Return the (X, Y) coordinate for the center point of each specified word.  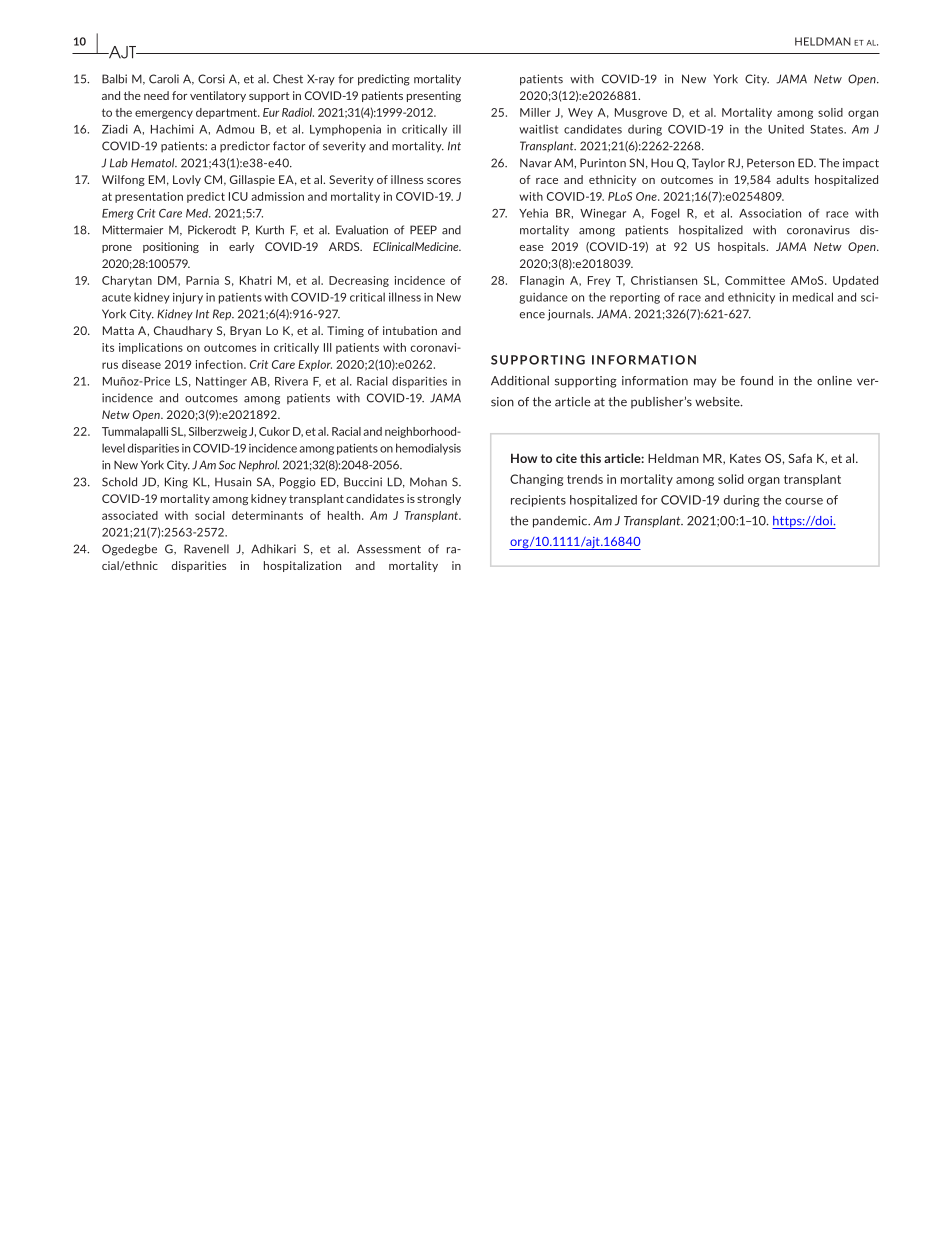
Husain (233, 482)
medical (813, 297)
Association (770, 213)
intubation (410, 330)
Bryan (245, 331)
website (718, 402)
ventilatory (218, 96)
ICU (238, 196)
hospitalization (302, 566)
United (786, 129)
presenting (434, 96)
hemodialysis (428, 449)
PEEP (423, 230)
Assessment (389, 549)
